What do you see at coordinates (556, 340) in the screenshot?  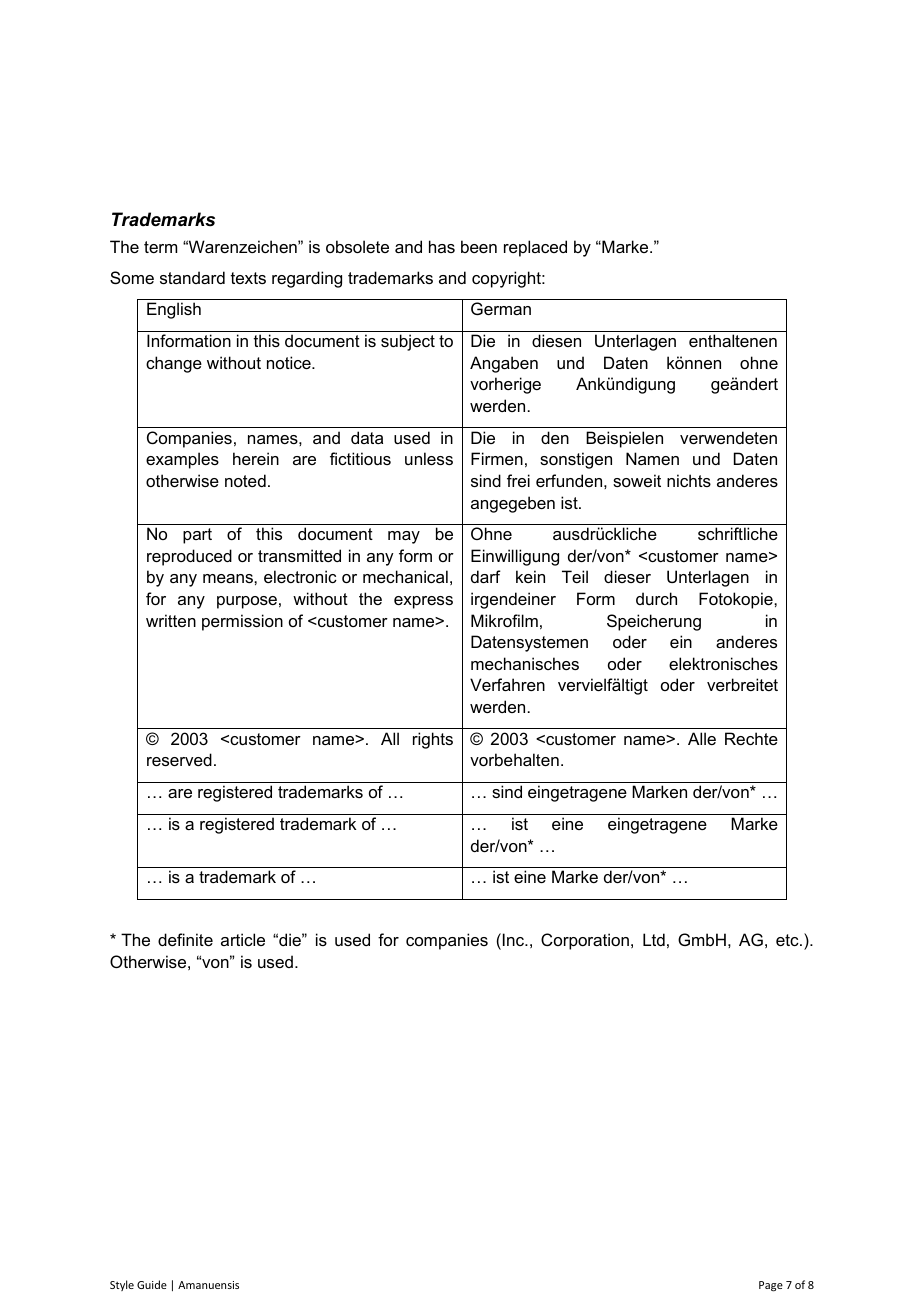 I see `diesen` at bounding box center [556, 340].
